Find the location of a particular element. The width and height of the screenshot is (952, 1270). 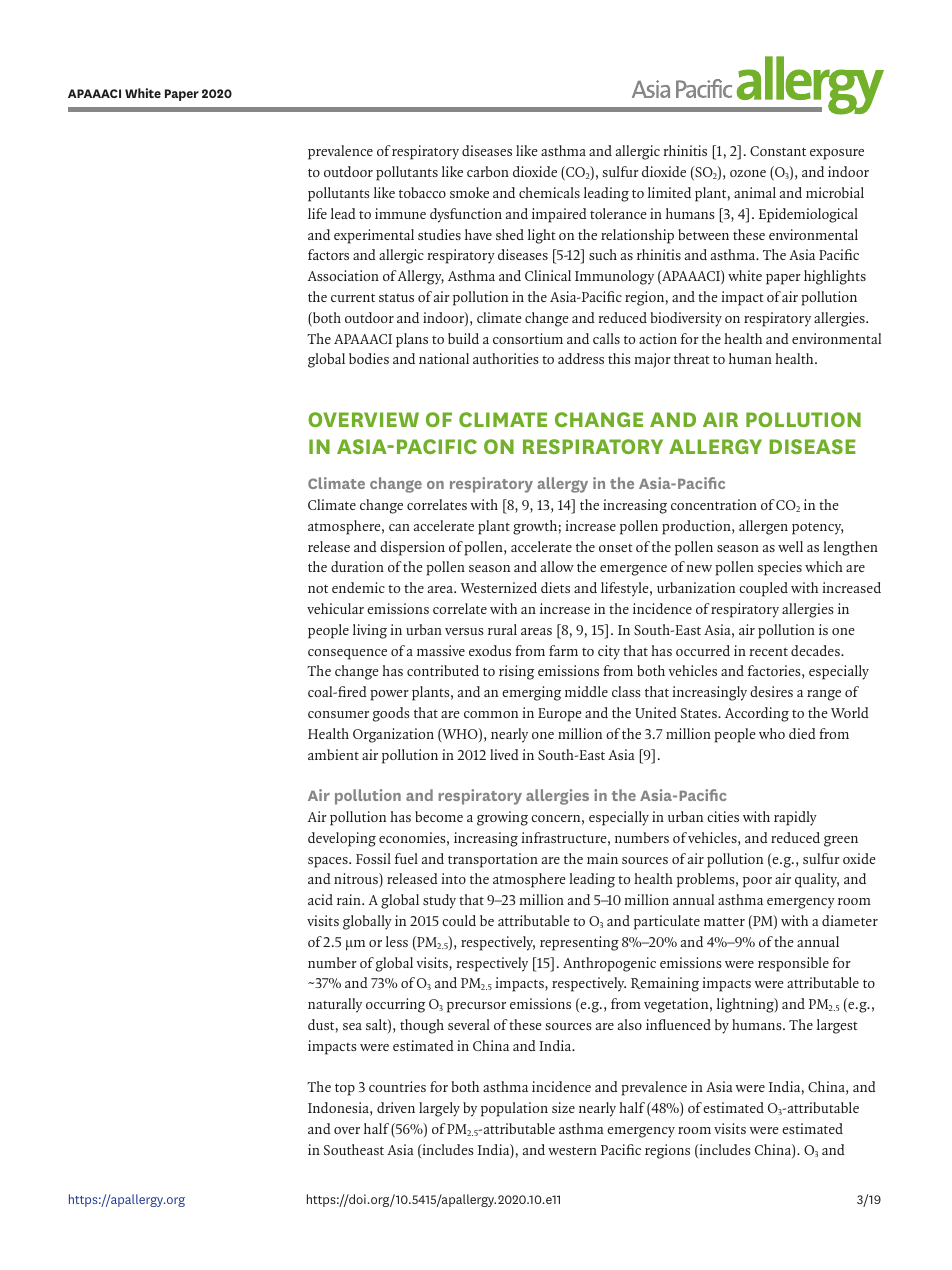

quality is located at coordinates (817, 880).
